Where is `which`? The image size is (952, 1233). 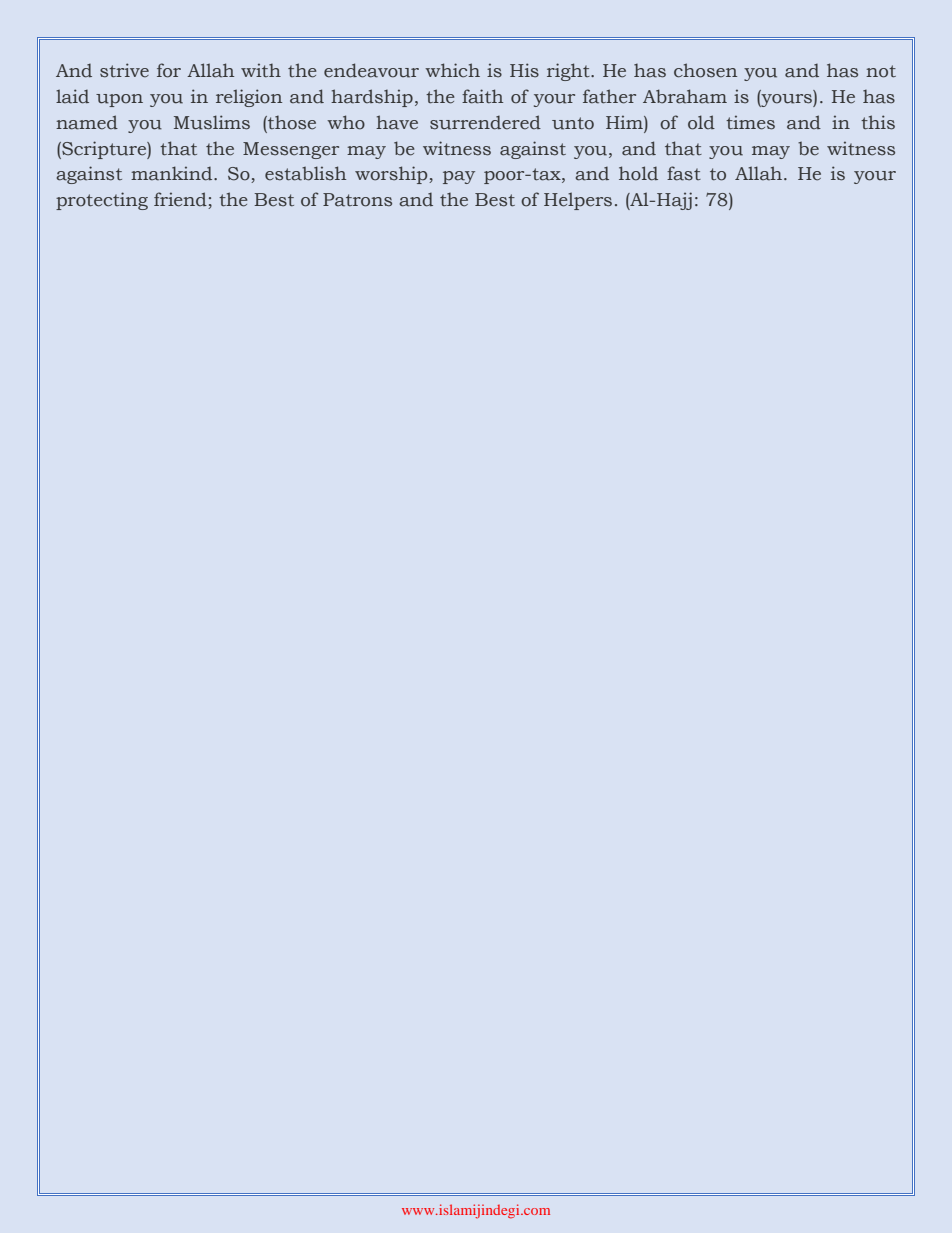 which is located at coordinates (452, 70).
